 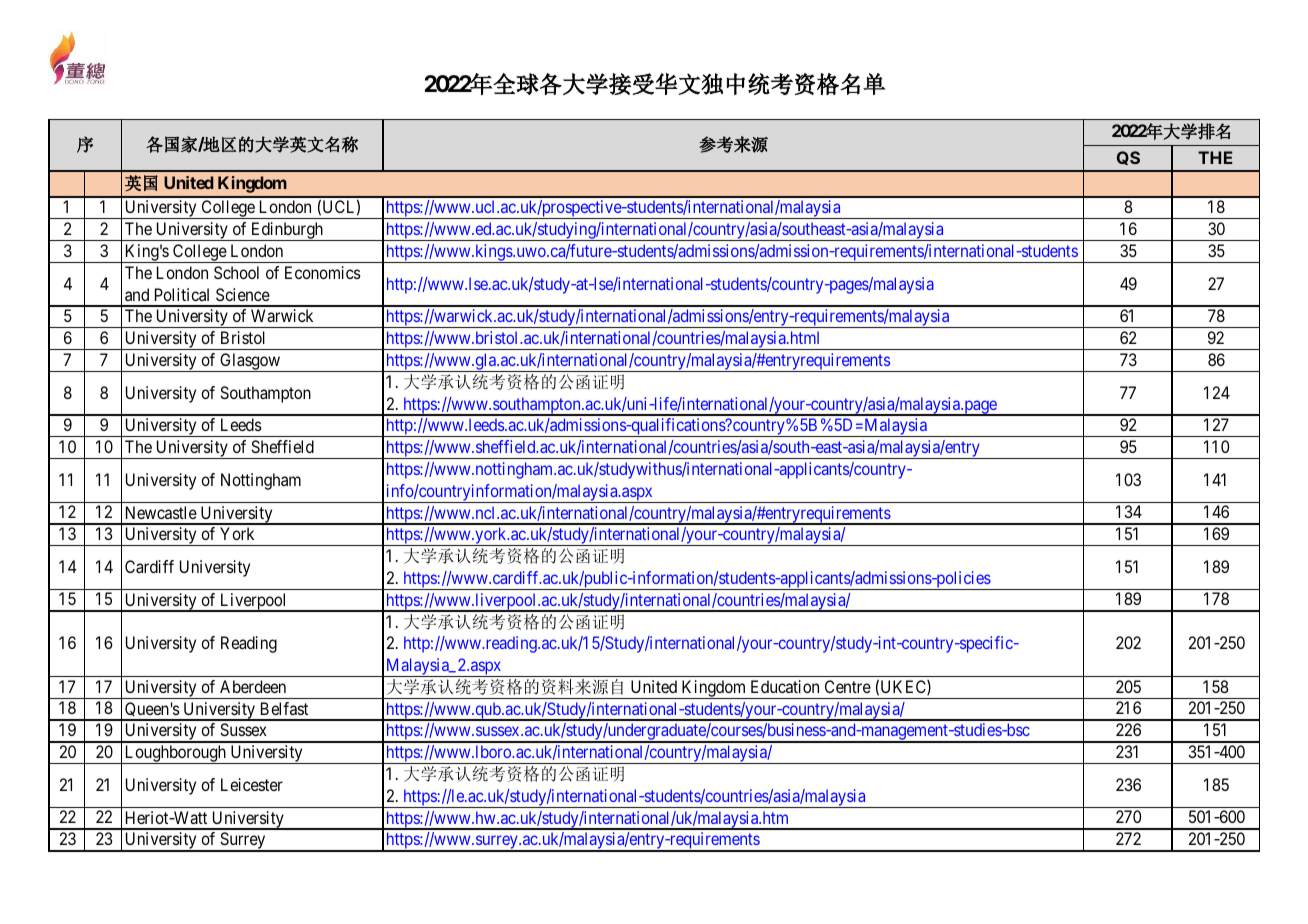 What do you see at coordinates (250, 362) in the page?
I see `Glasgow` at bounding box center [250, 362].
